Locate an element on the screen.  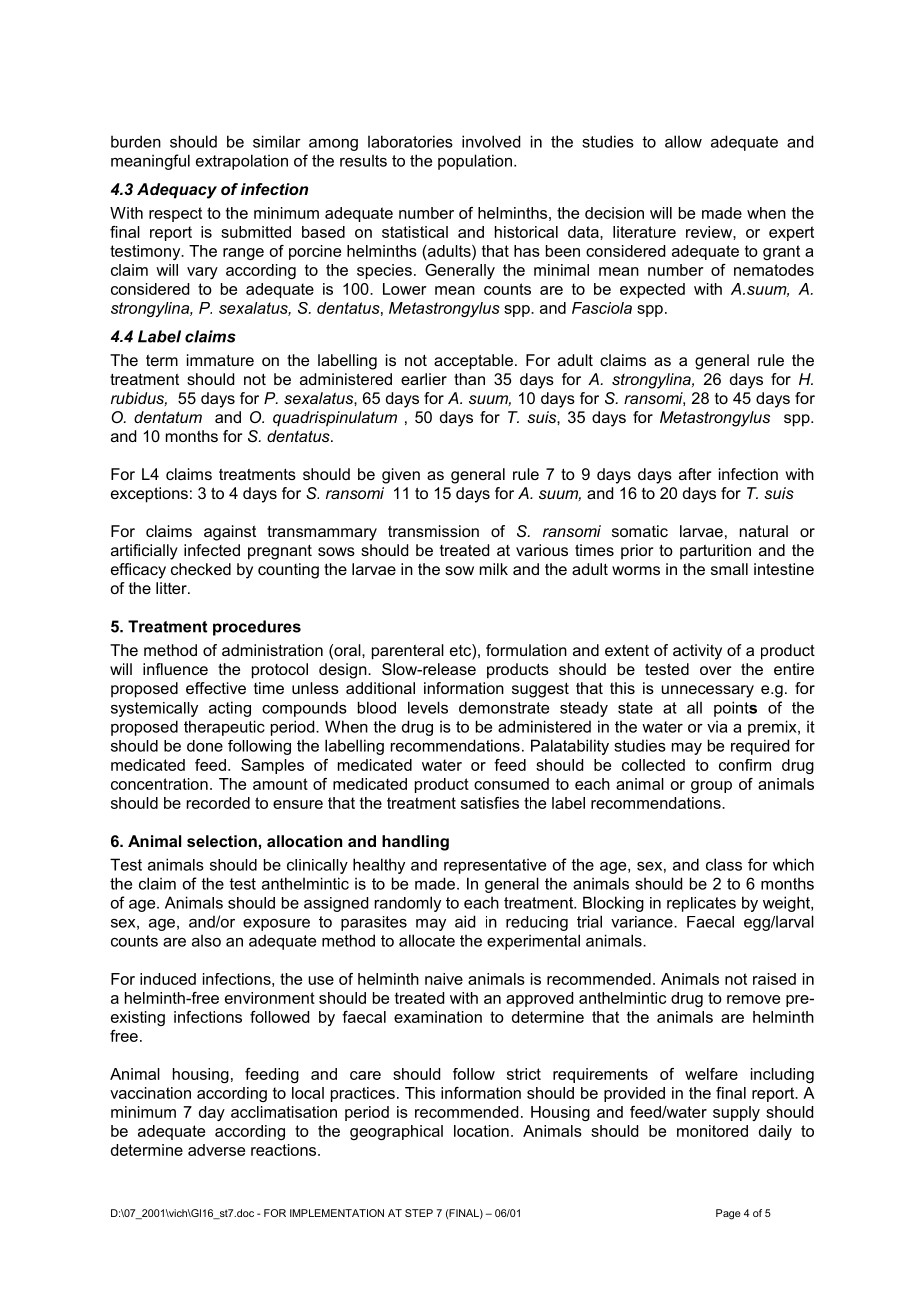
population is located at coordinates (475, 162).
